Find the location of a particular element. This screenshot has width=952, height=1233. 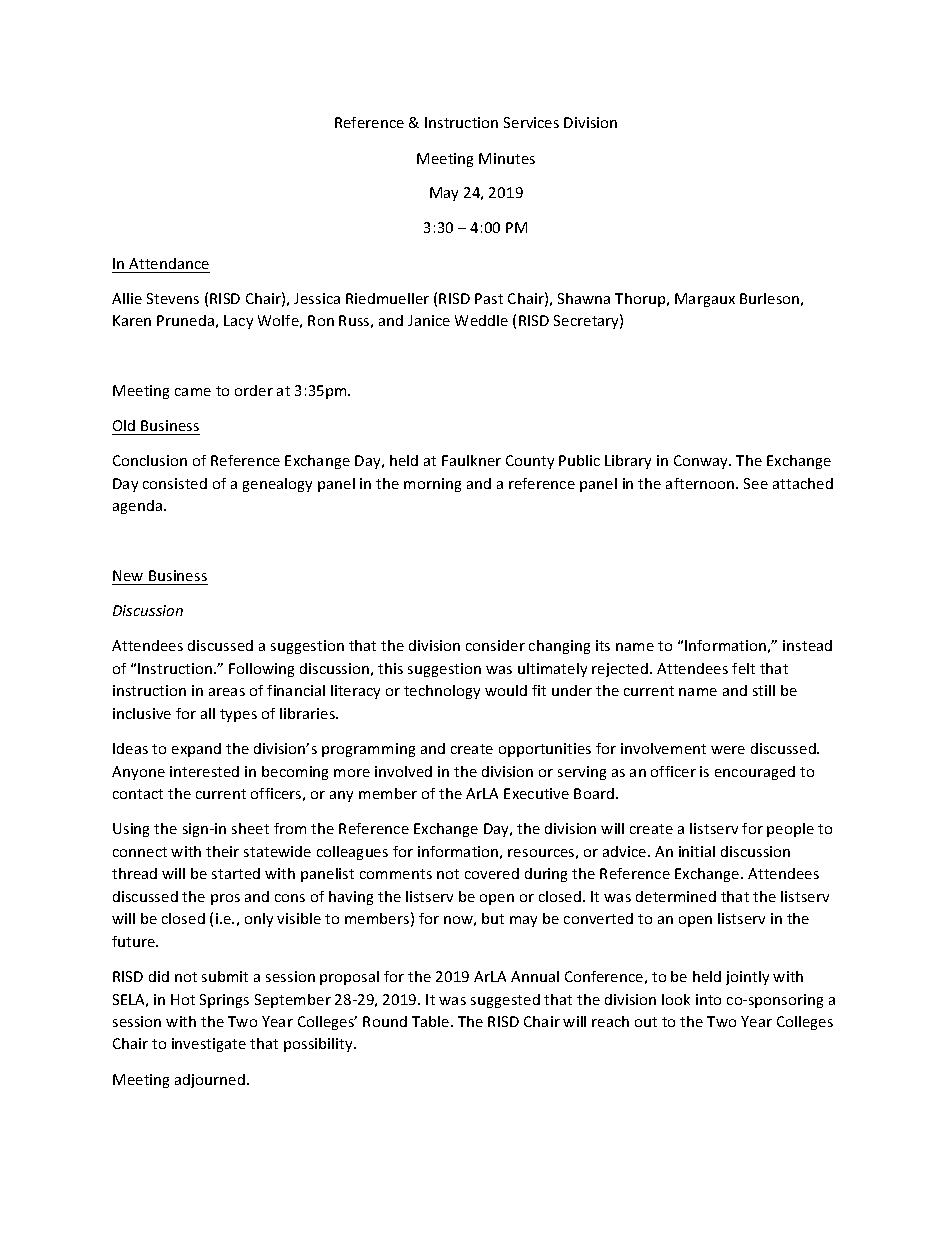

Attendance is located at coordinates (169, 263).
